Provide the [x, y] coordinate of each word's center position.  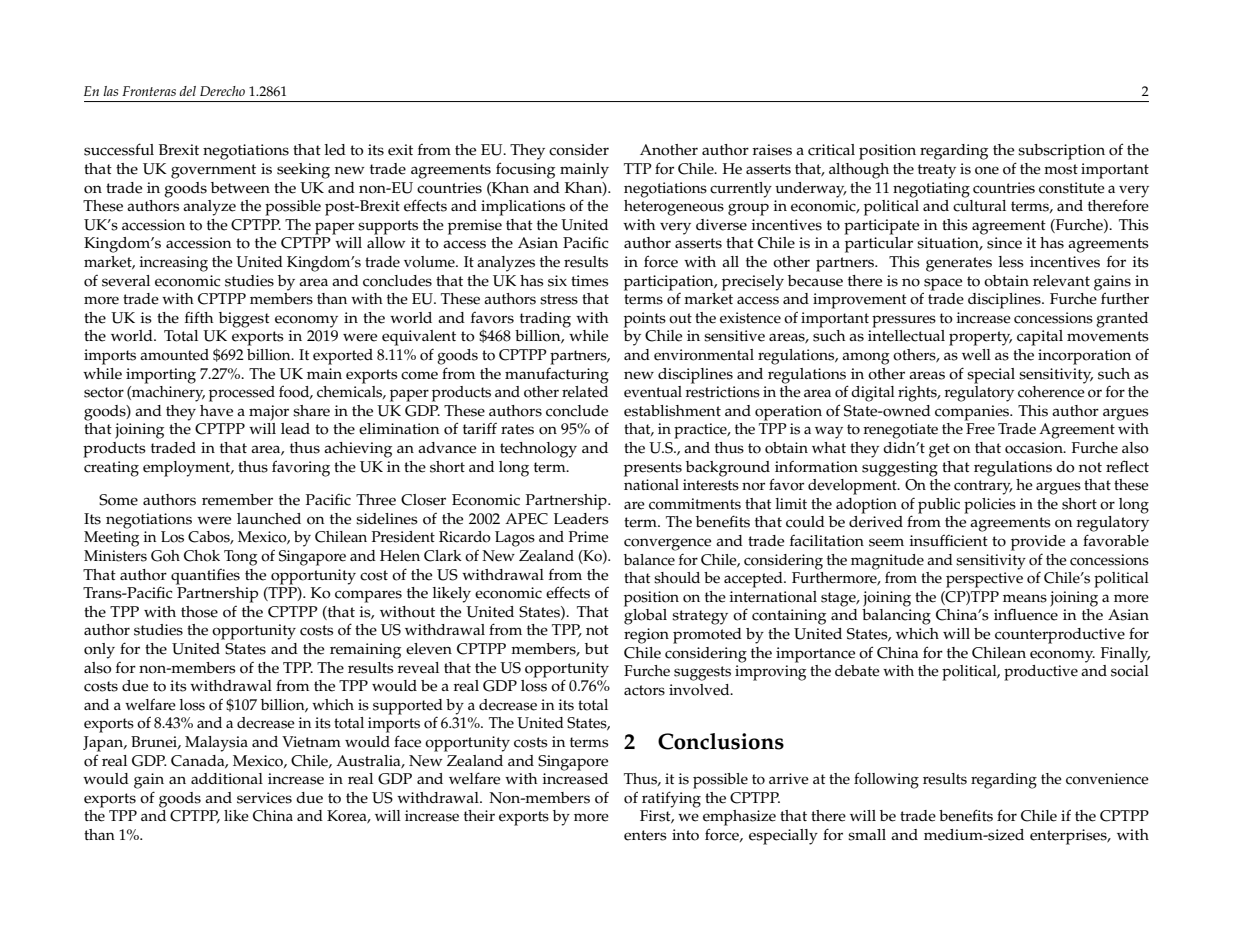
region [646, 636]
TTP [638, 168]
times [590, 281]
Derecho [222, 91]
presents [653, 469]
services [264, 798]
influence [1026, 614]
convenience [1107, 779]
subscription [1061, 152]
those [199, 612]
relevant [1061, 281]
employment [188, 469]
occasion [1035, 448]
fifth [199, 317]
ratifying [671, 799]
